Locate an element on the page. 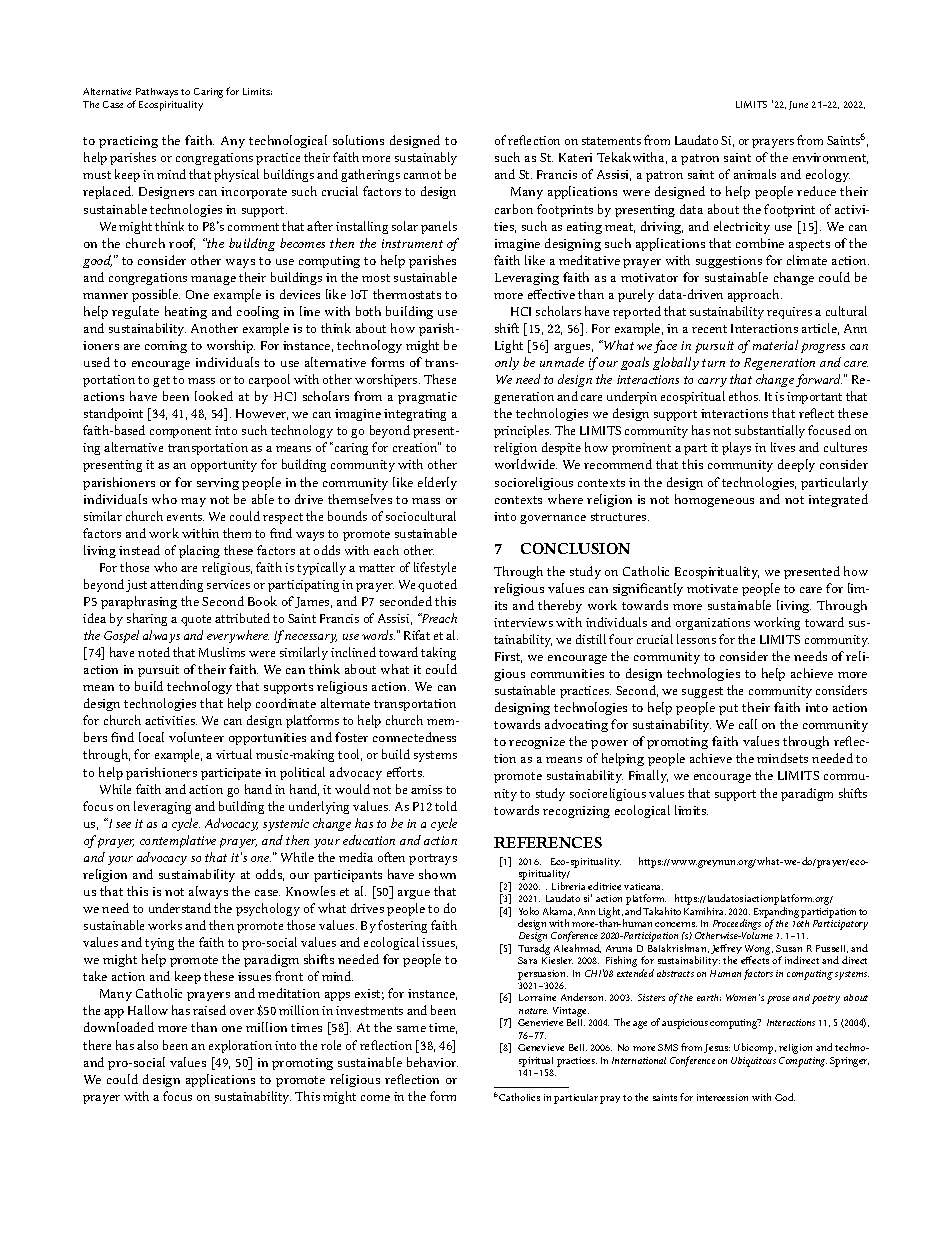  attending is located at coordinates (176, 585).
